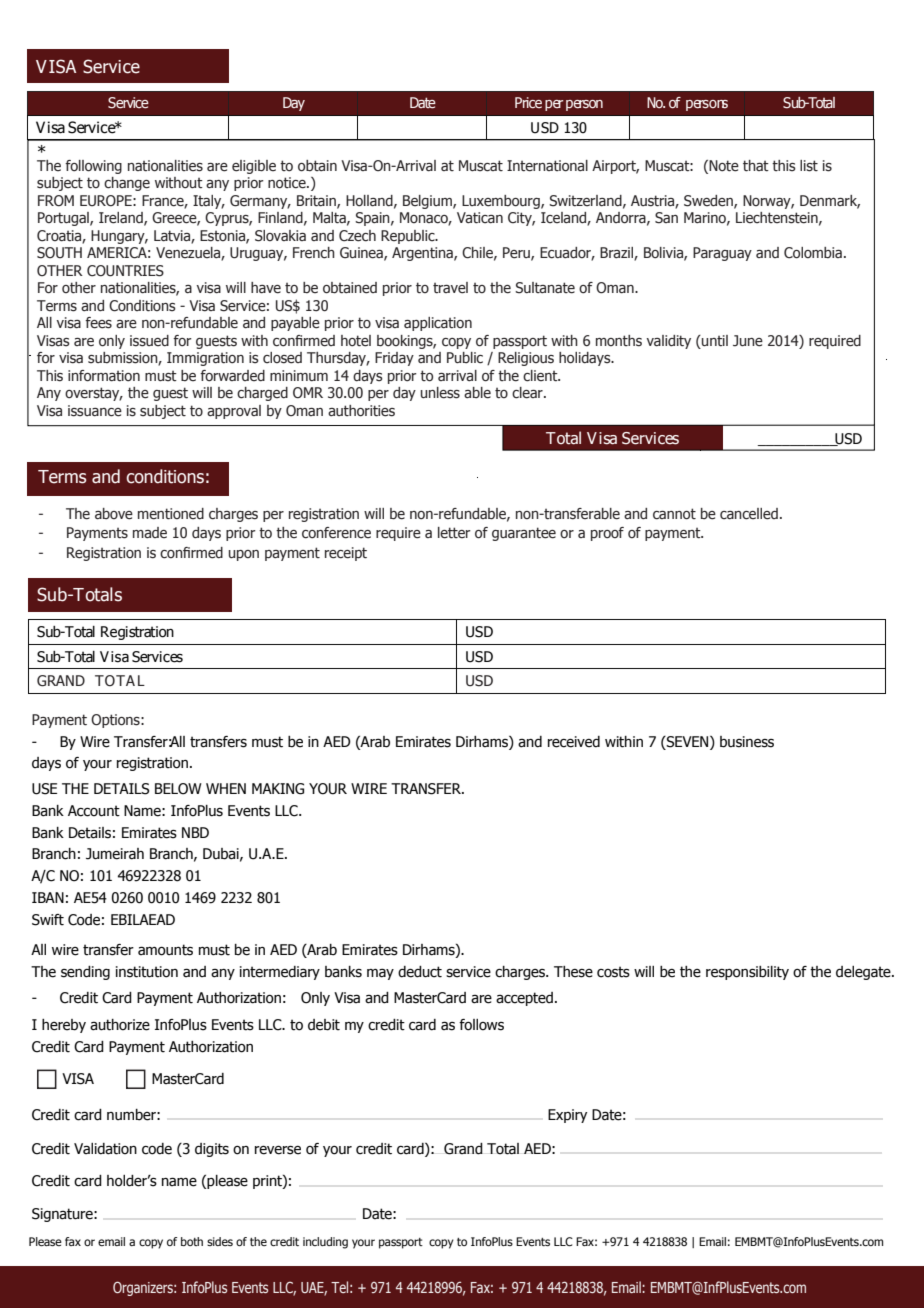  What do you see at coordinates (747, 742) in the screenshot?
I see `business` at bounding box center [747, 742].
